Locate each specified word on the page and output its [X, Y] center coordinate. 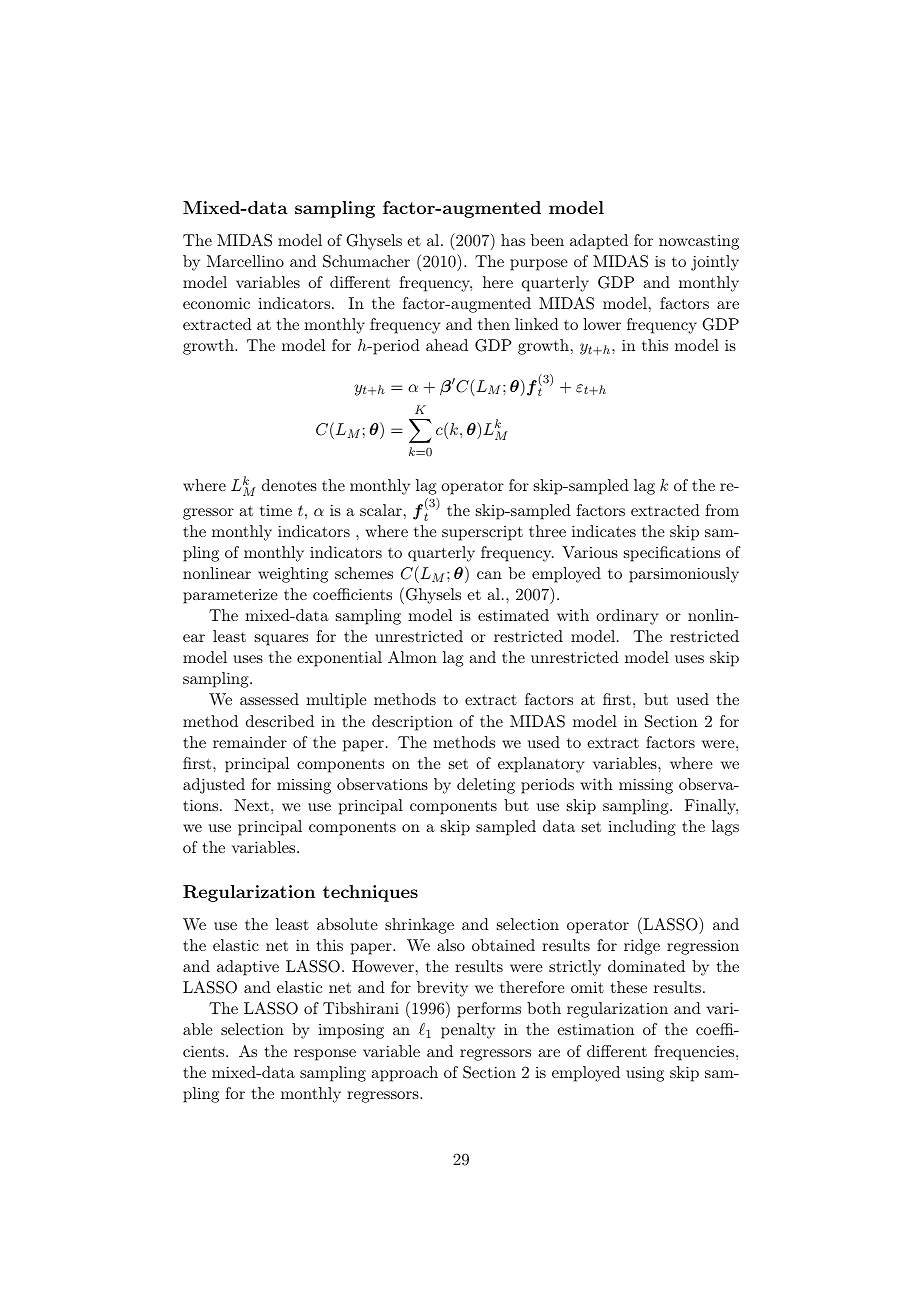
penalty [468, 1031]
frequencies [694, 1053]
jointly [715, 263]
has [513, 240]
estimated [513, 615]
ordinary [627, 617]
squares [281, 640]
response [325, 1055]
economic [216, 303]
